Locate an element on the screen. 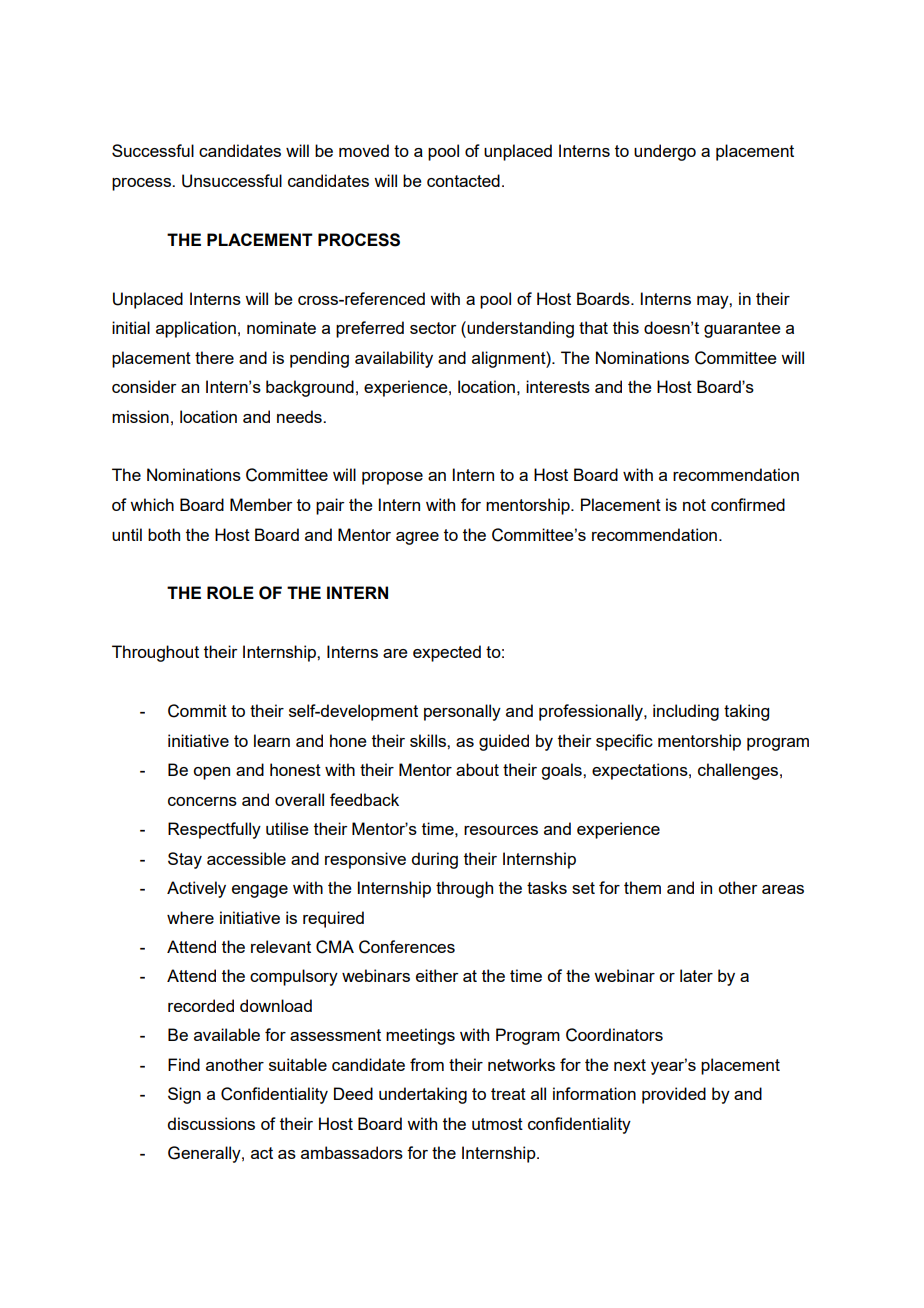 Image resolution: width=924 pixels, height=1308 pixels. contacted is located at coordinates (463, 180).
